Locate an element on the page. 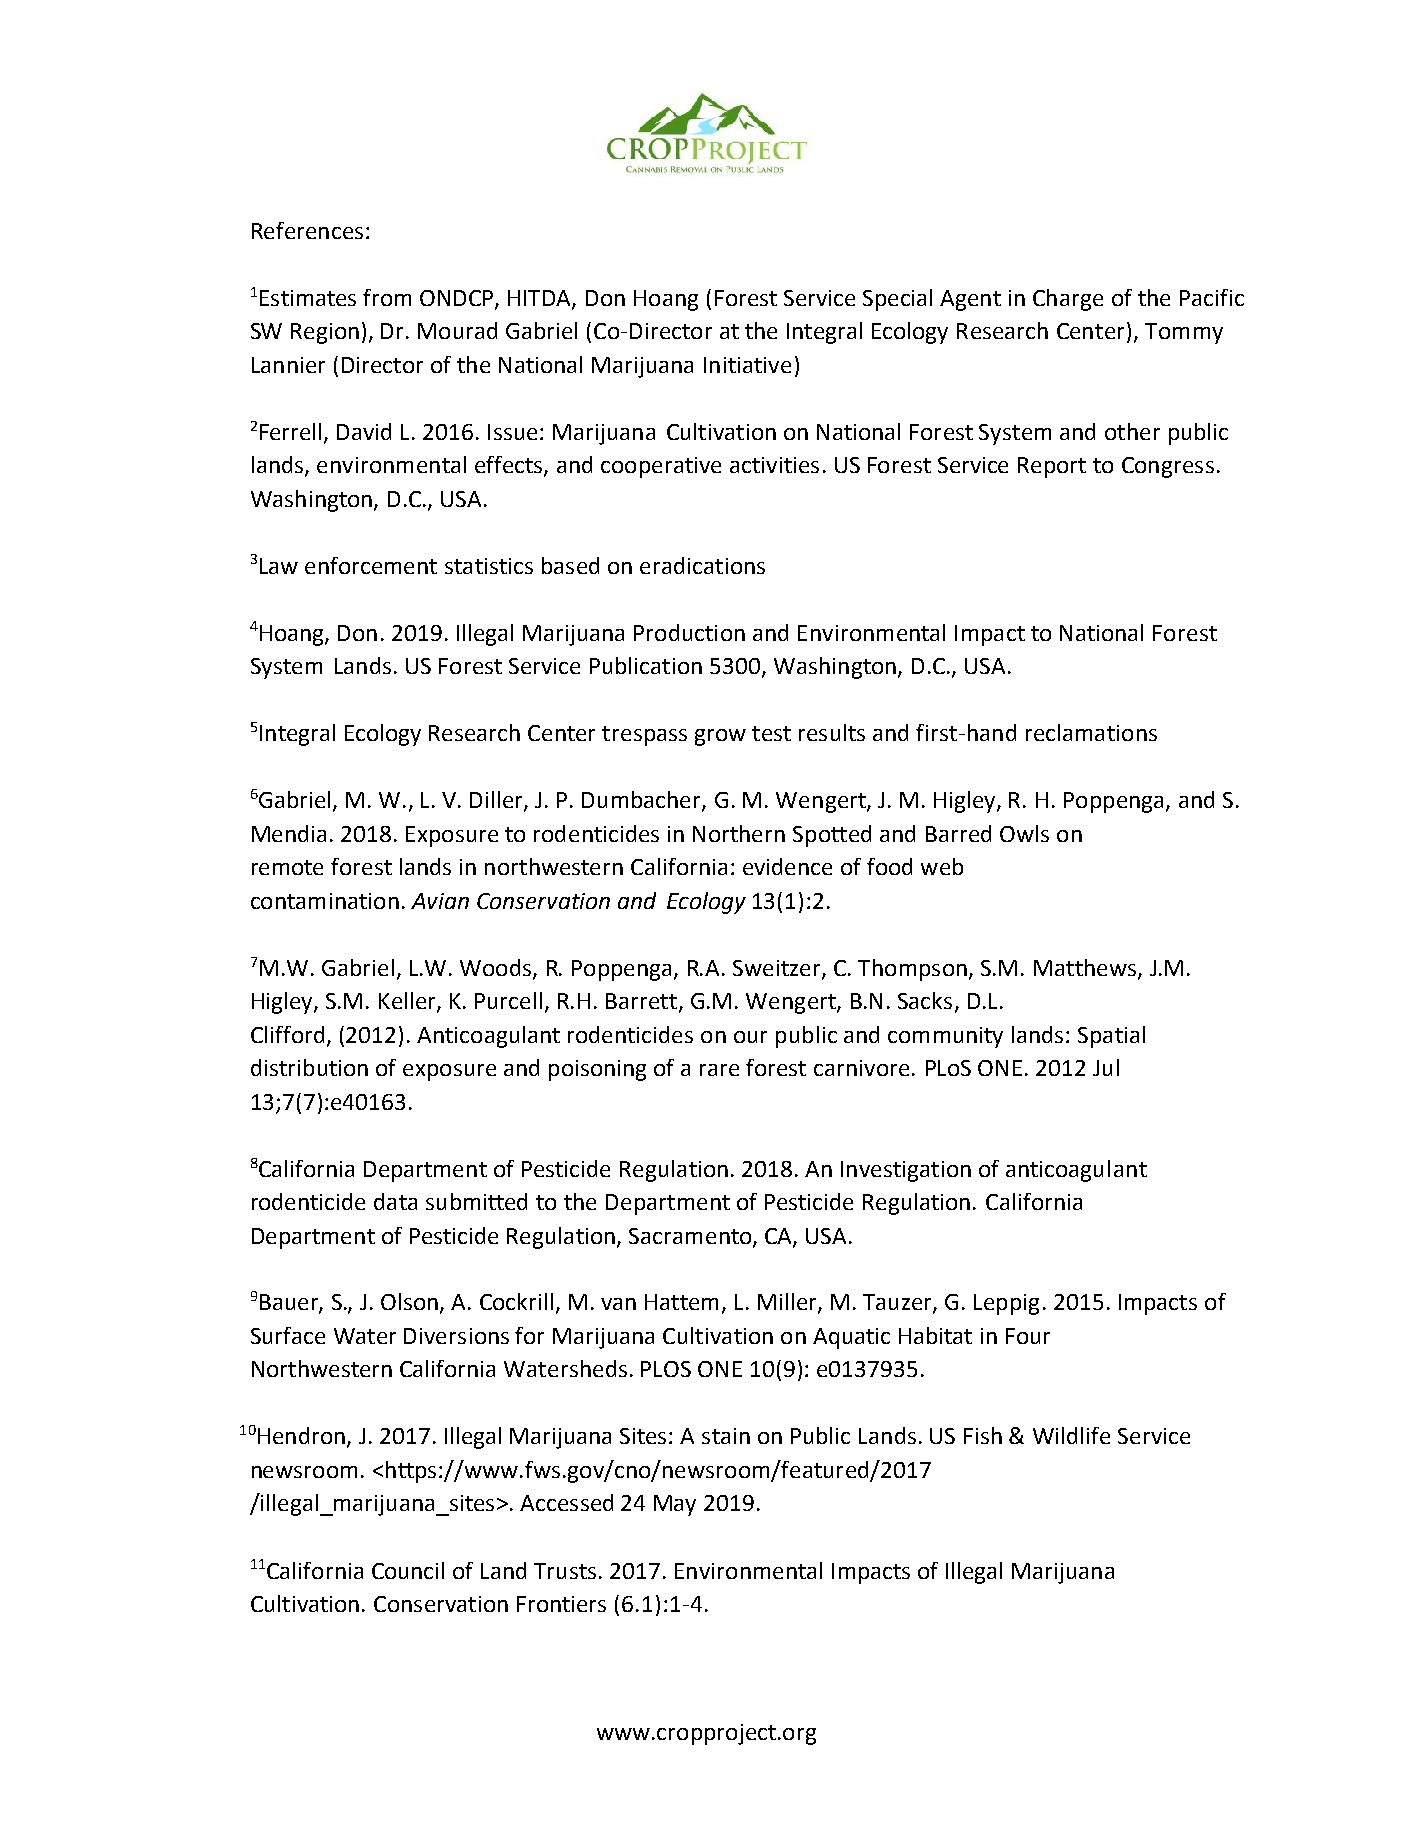  Initiative is located at coordinates (747, 365).
